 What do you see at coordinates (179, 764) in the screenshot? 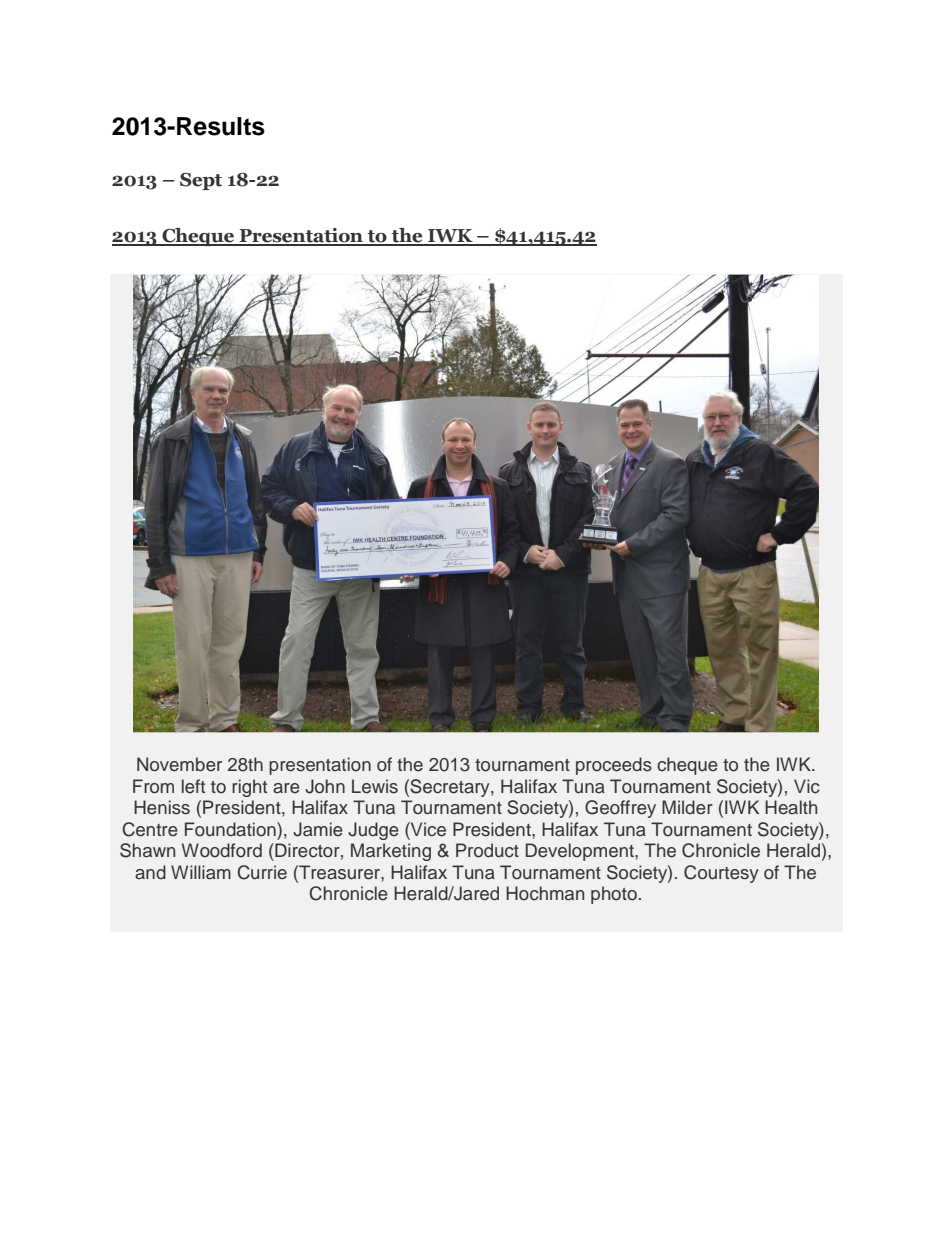
I see `November` at bounding box center [179, 764].
